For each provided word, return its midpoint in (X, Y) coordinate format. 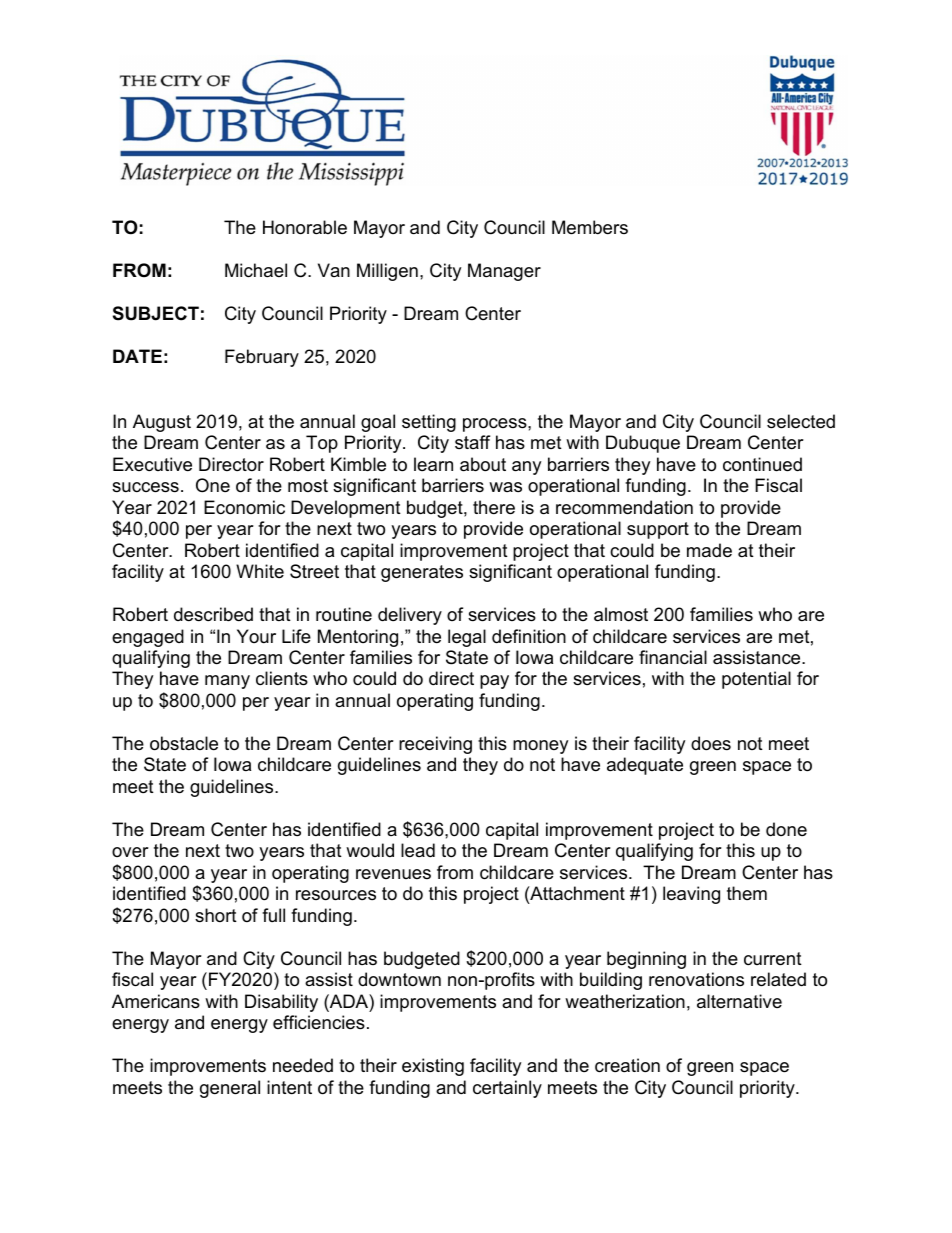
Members (590, 227)
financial (673, 657)
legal (467, 638)
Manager (504, 272)
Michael (256, 270)
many (227, 682)
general (230, 1089)
